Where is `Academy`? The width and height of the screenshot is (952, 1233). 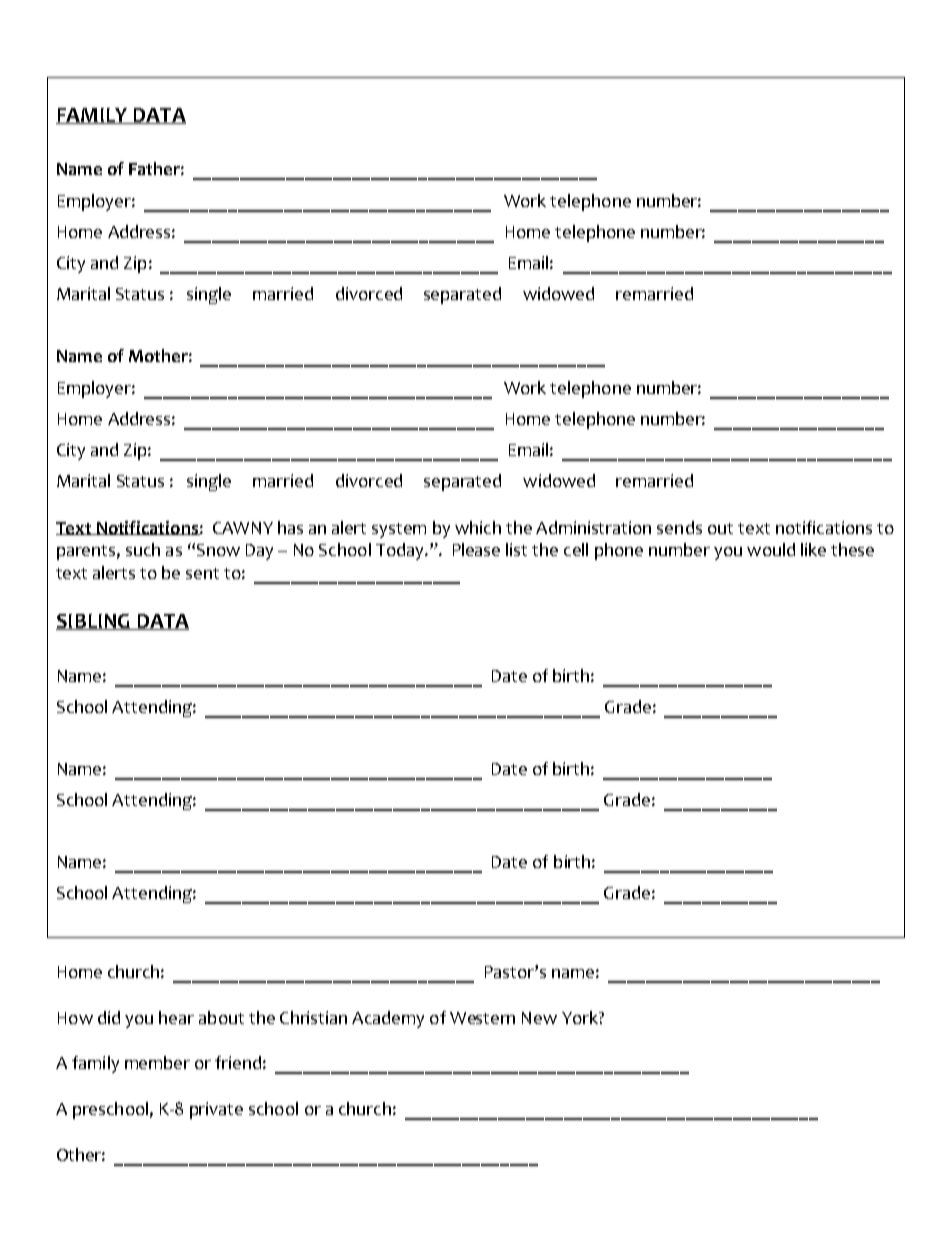 Academy is located at coordinates (388, 1019).
